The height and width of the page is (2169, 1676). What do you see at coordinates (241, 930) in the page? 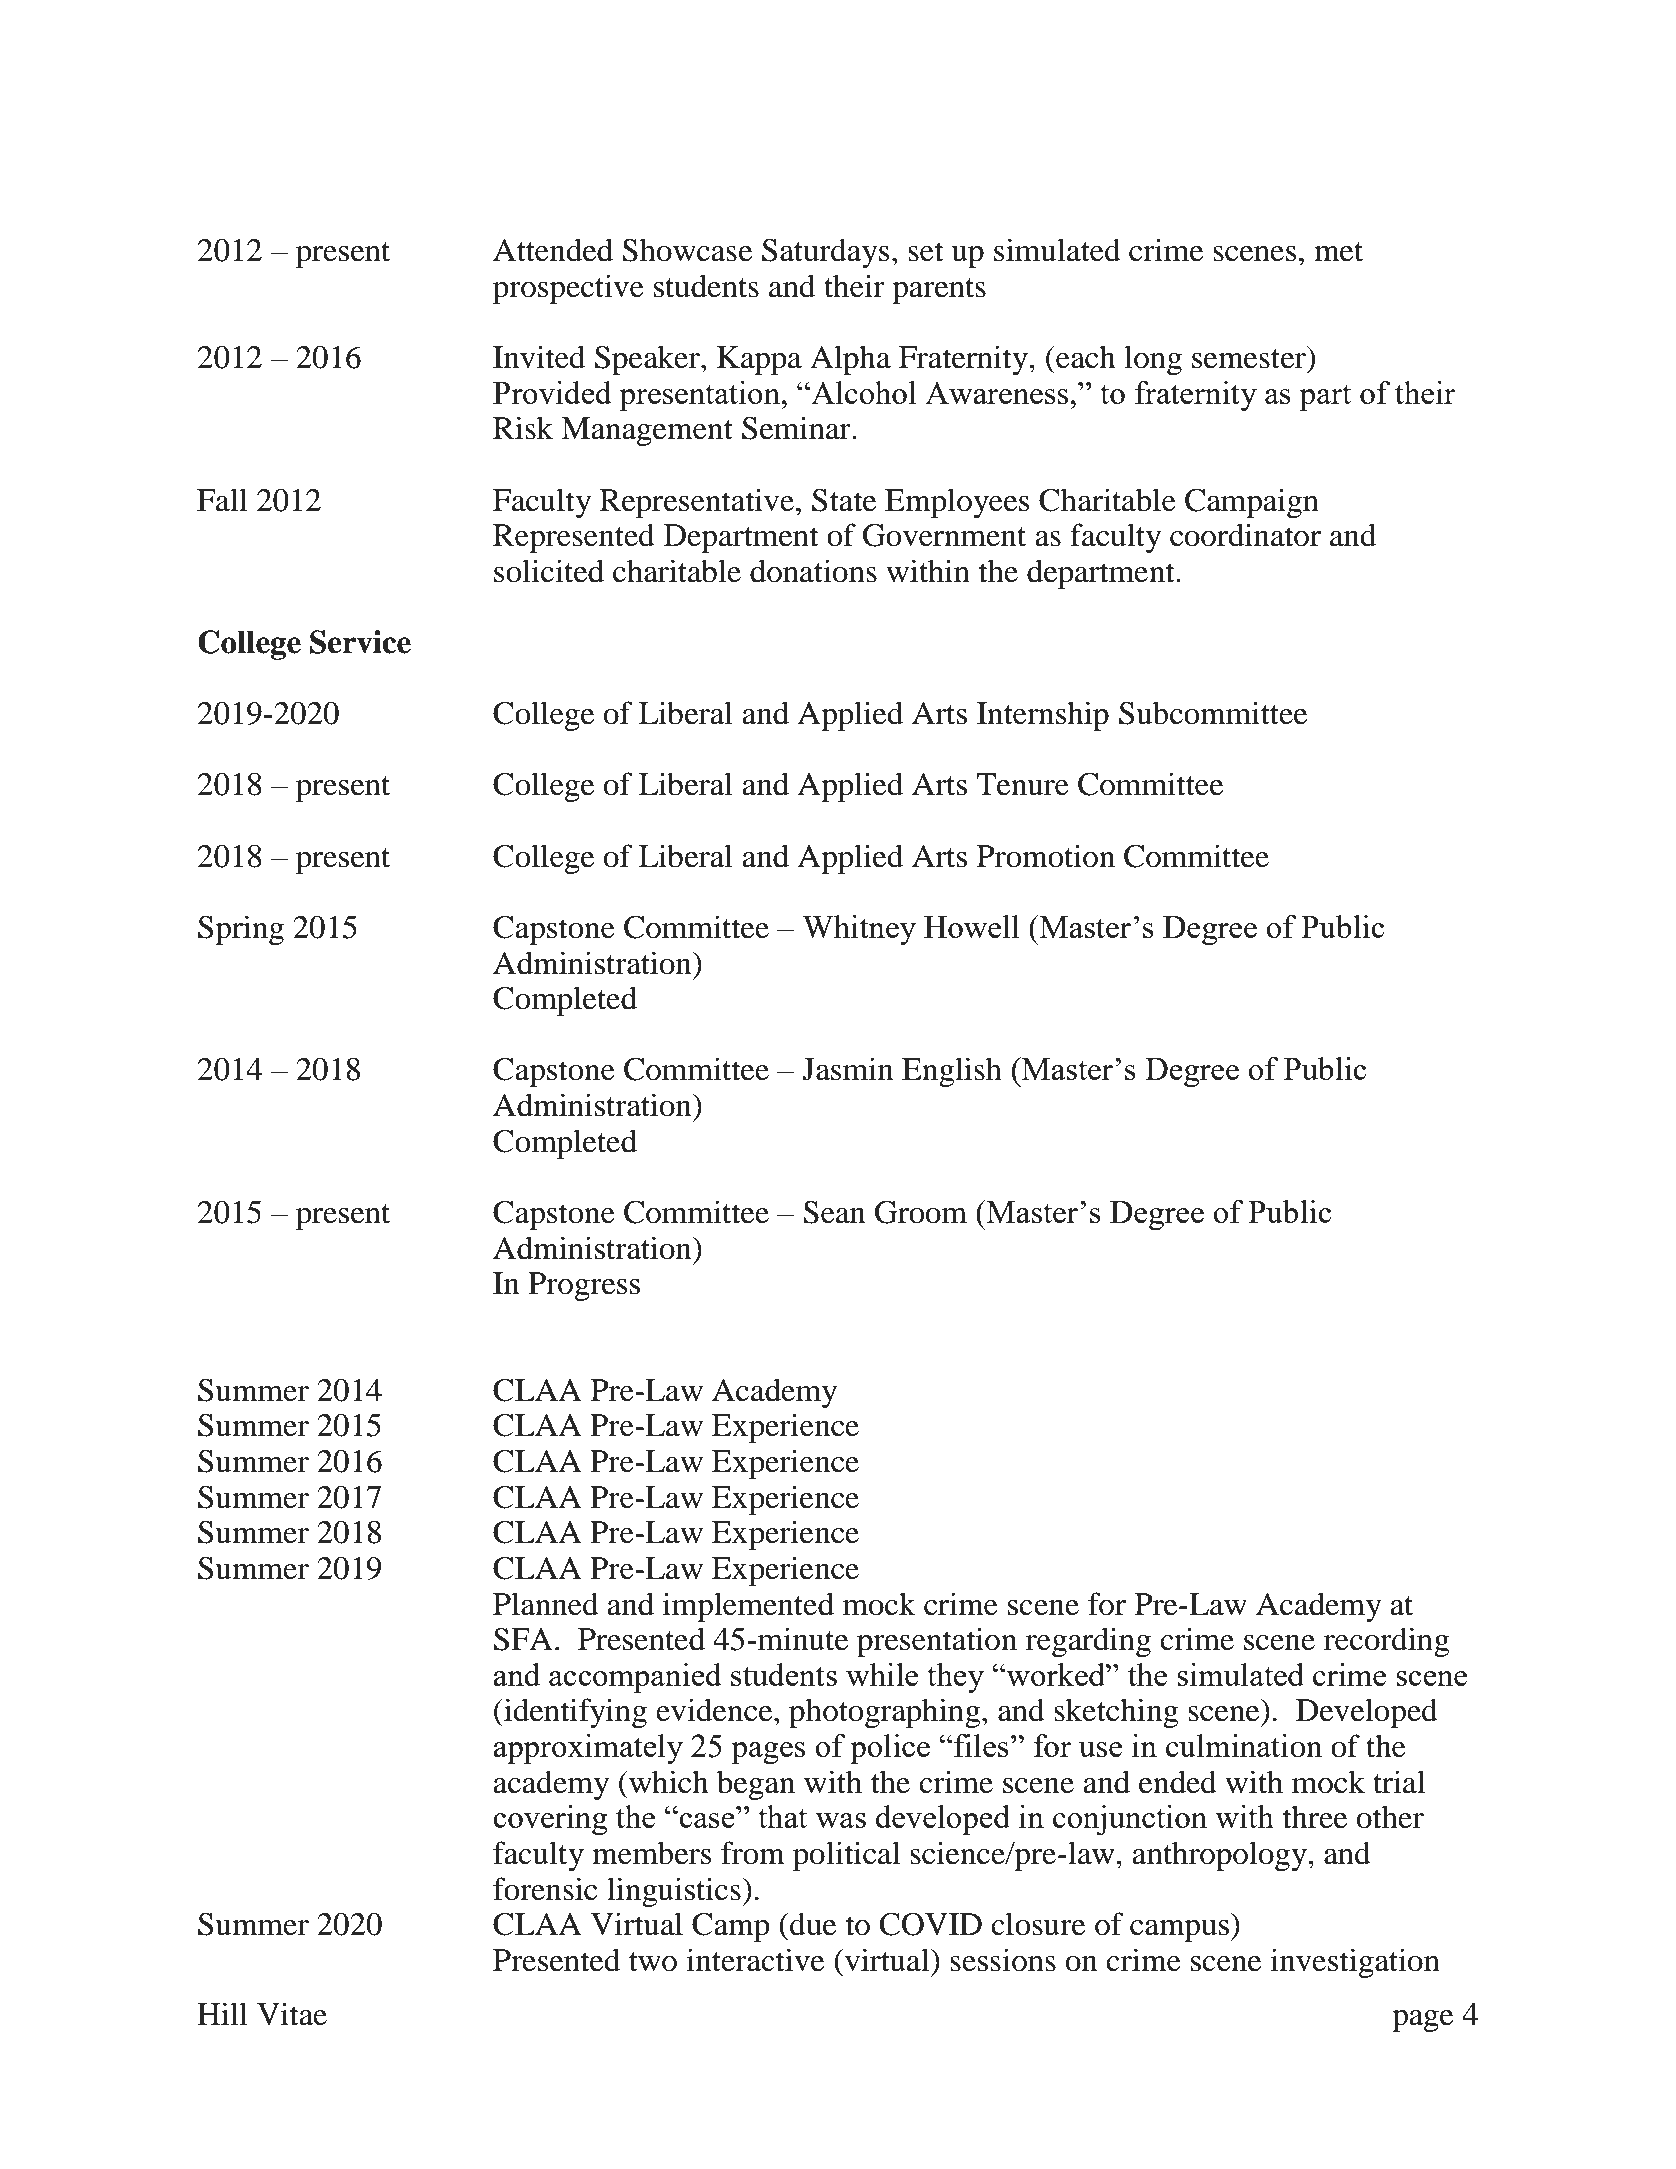
I see `Spring` at bounding box center [241, 930].
